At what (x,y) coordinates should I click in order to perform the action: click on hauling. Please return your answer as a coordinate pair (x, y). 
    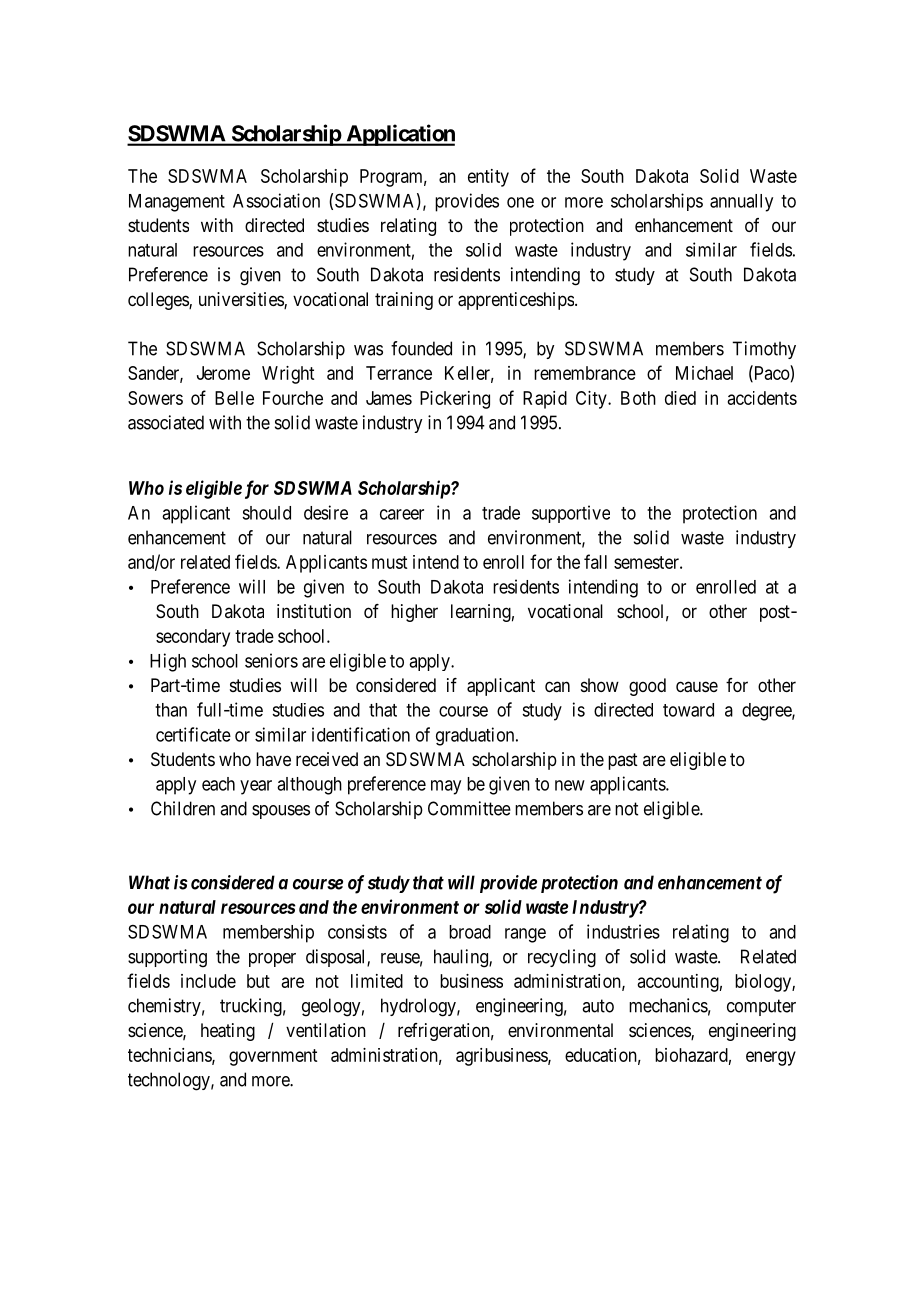
    Looking at the image, I should click on (462, 958).
